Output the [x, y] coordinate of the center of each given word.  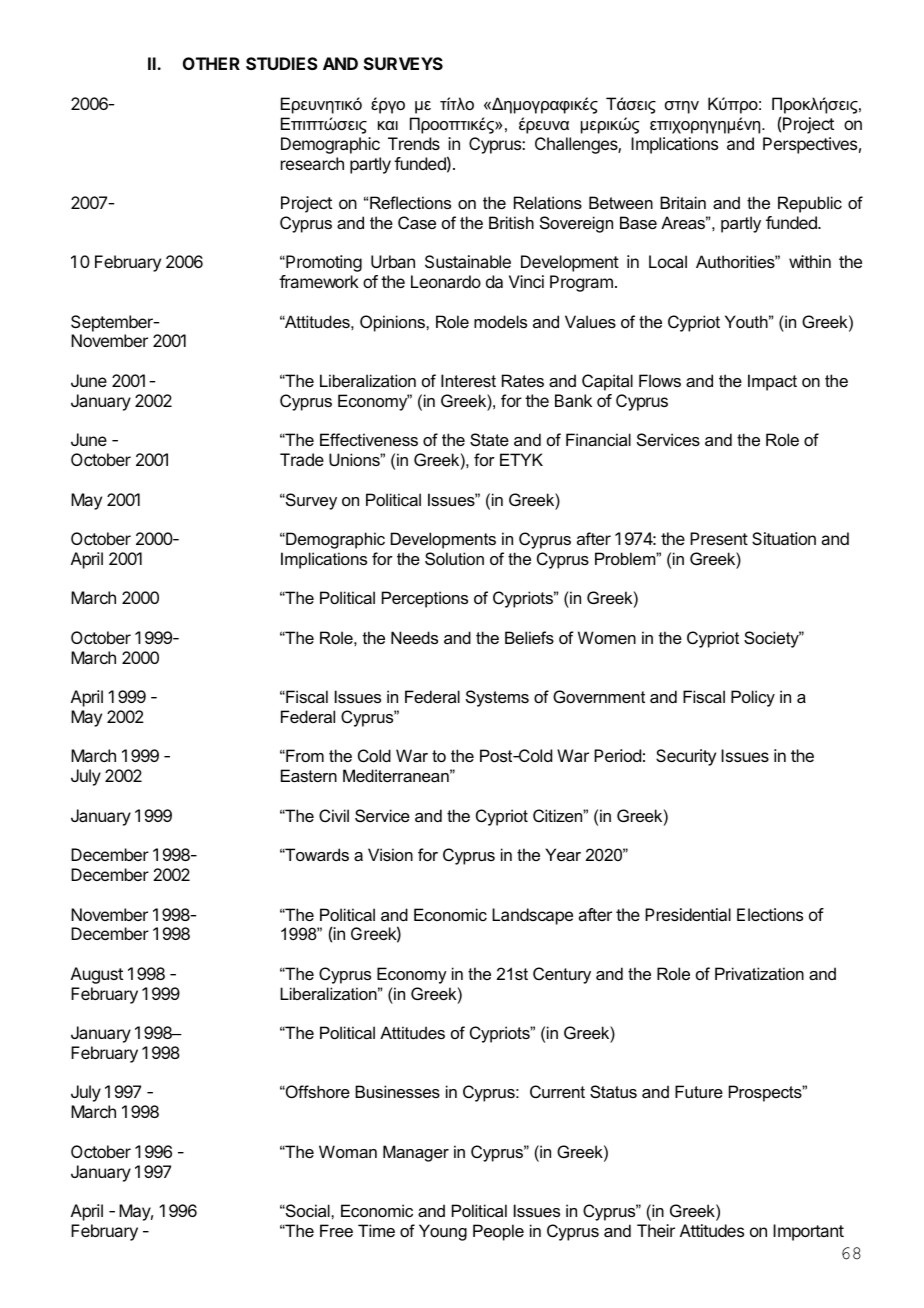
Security [686, 757]
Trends [414, 143]
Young [443, 1232]
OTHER [211, 63]
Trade [302, 459]
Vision [390, 854]
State [489, 439]
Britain [683, 202]
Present [719, 538]
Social [308, 1210]
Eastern [309, 775]
